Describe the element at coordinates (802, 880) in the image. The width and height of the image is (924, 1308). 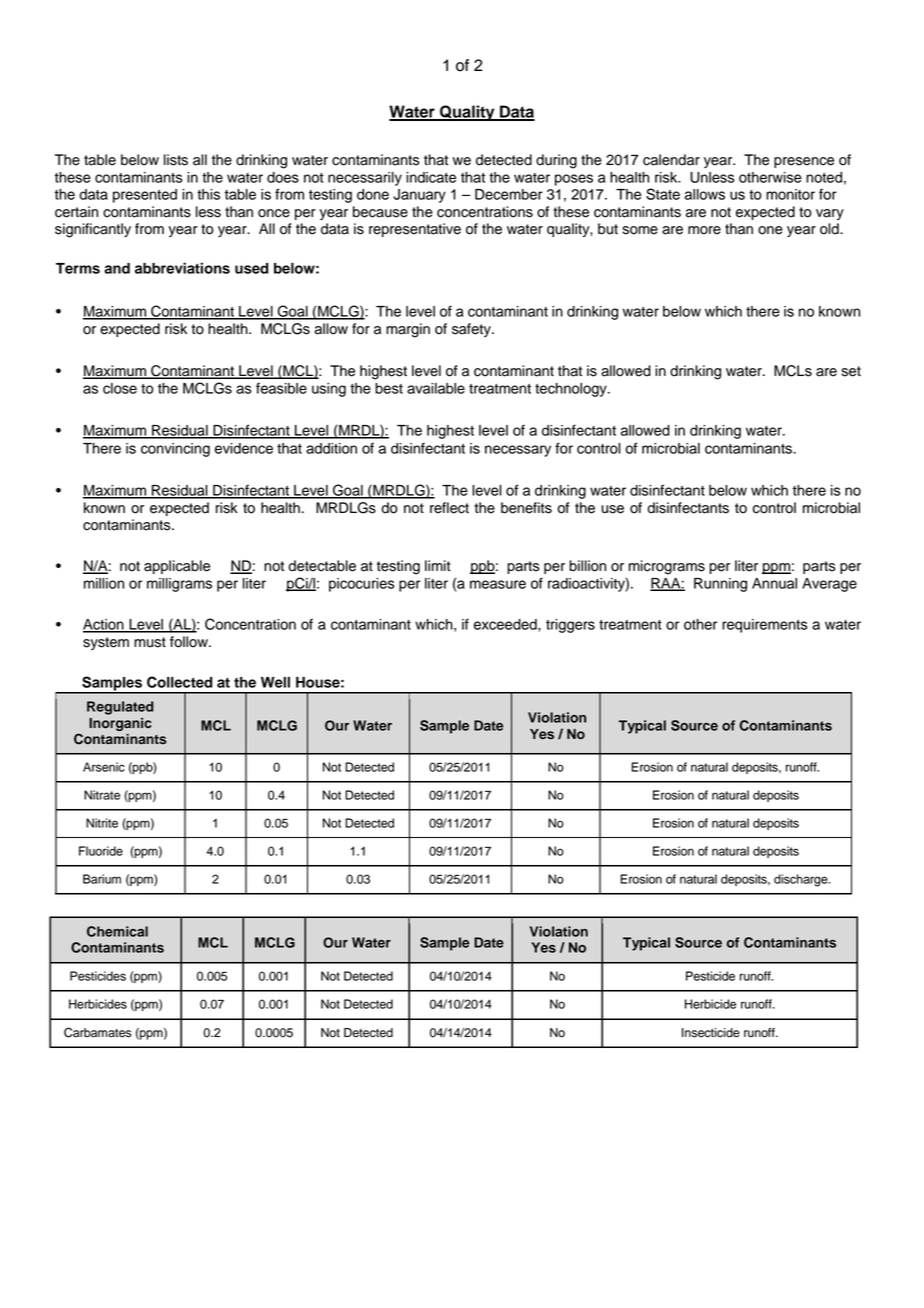
I see `discharge` at that location.
